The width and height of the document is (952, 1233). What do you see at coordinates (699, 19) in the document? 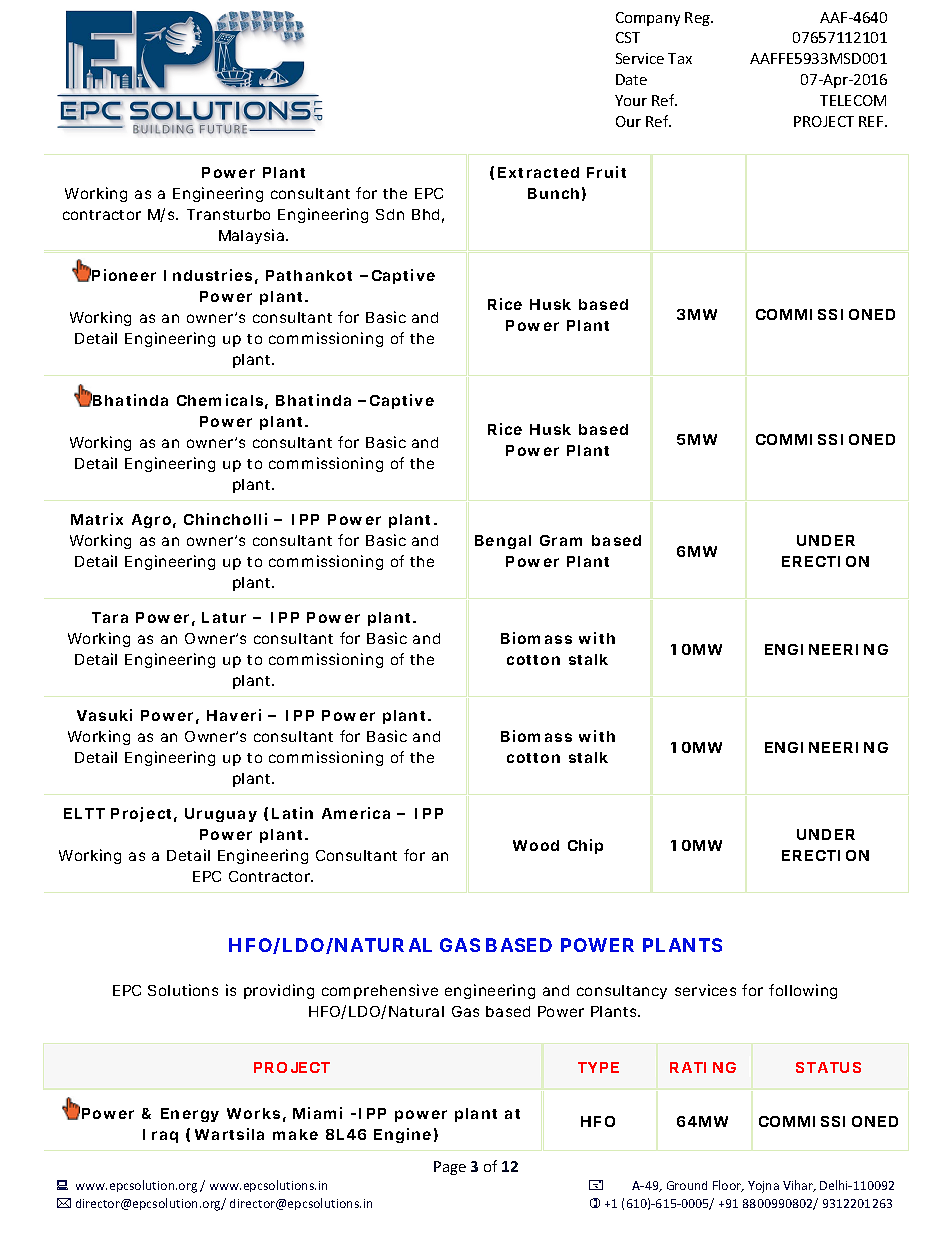
I see `Reg` at bounding box center [699, 19].
